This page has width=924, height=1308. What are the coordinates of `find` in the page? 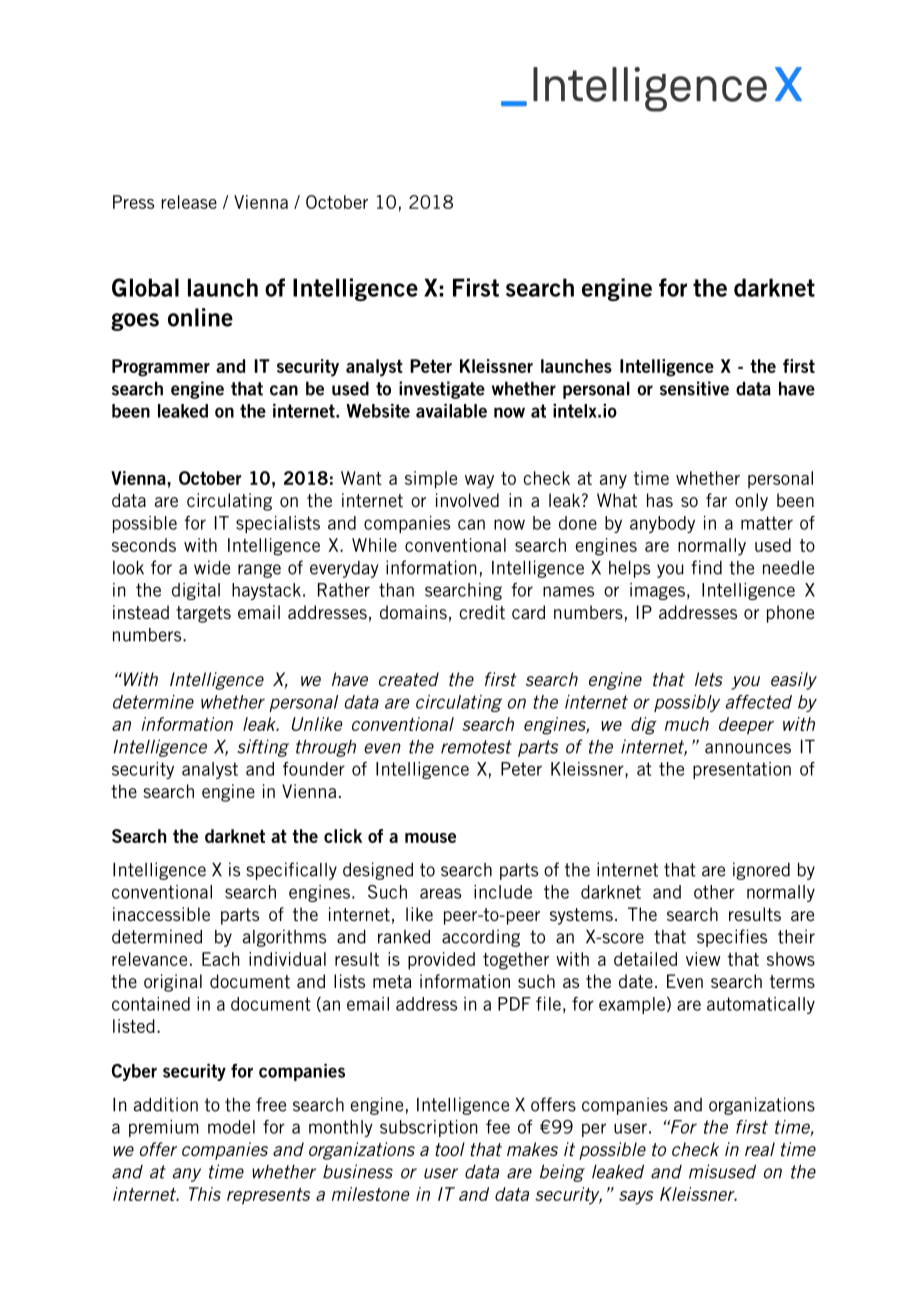 It's located at (706, 567).
